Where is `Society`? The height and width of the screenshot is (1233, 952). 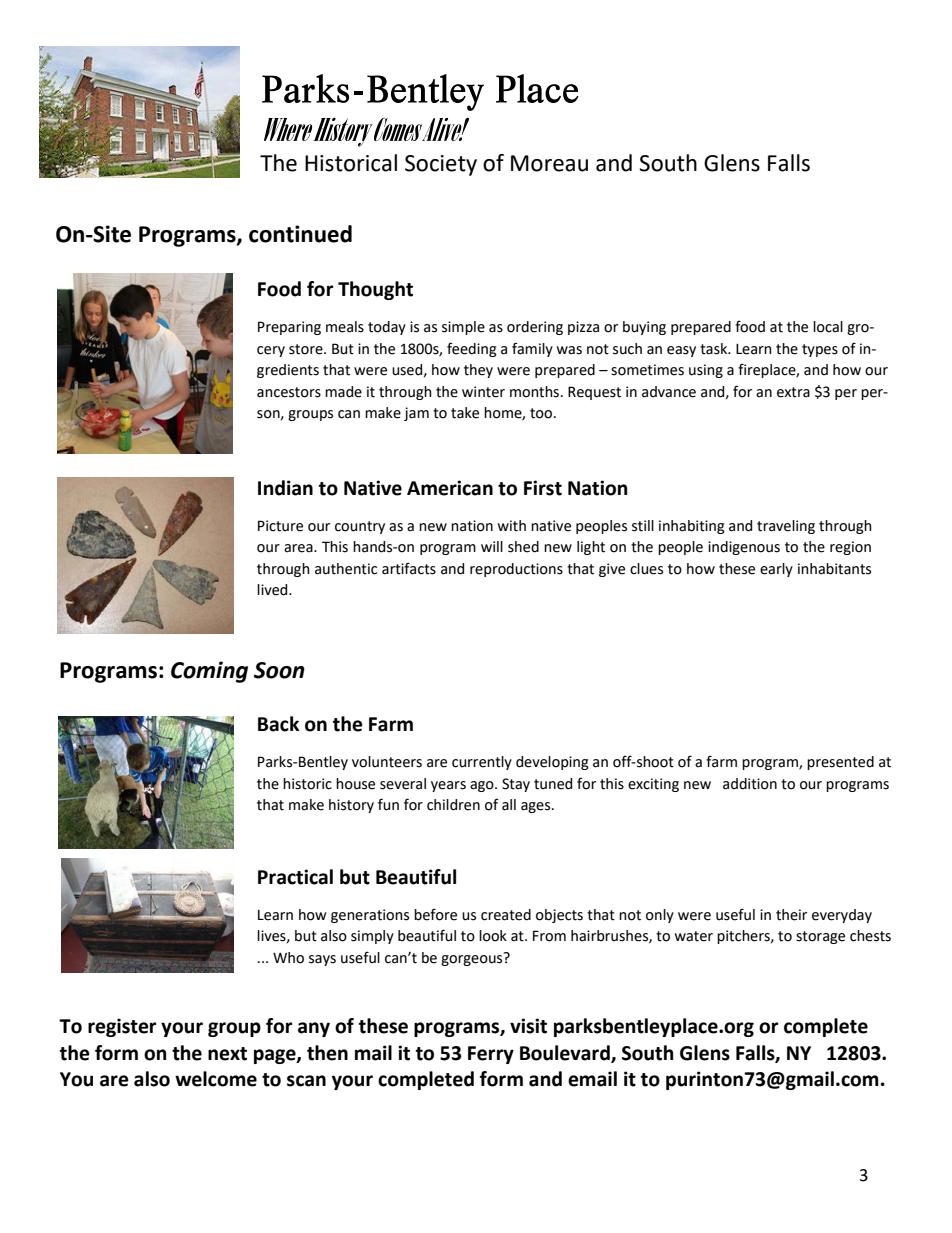
Society is located at coordinates (441, 165).
